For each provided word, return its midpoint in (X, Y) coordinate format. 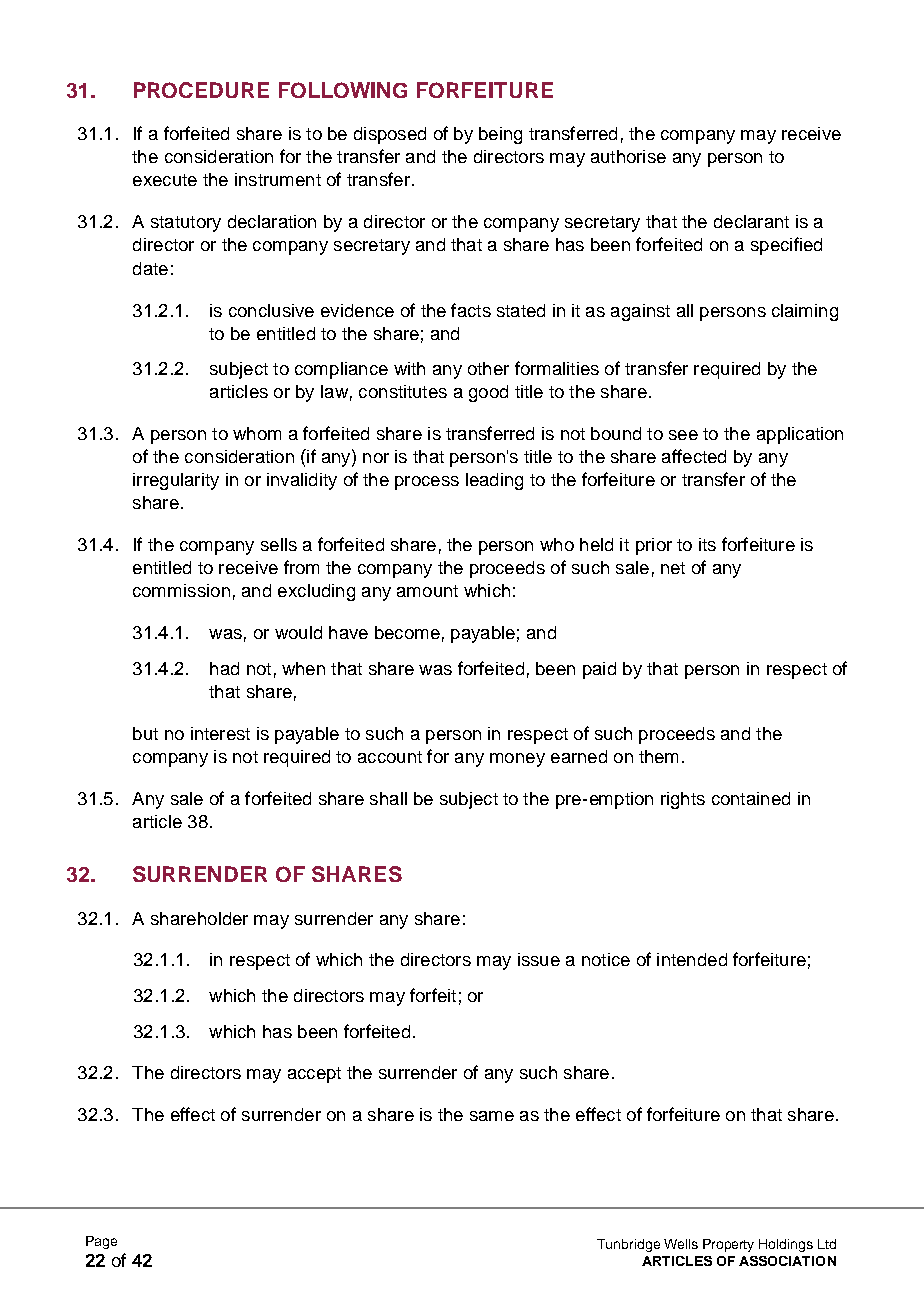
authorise (628, 156)
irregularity (176, 481)
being (500, 135)
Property (728, 1245)
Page (101, 1242)
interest (220, 733)
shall (388, 798)
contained (751, 798)
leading (494, 481)
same (492, 1116)
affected (694, 456)
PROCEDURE (201, 90)
